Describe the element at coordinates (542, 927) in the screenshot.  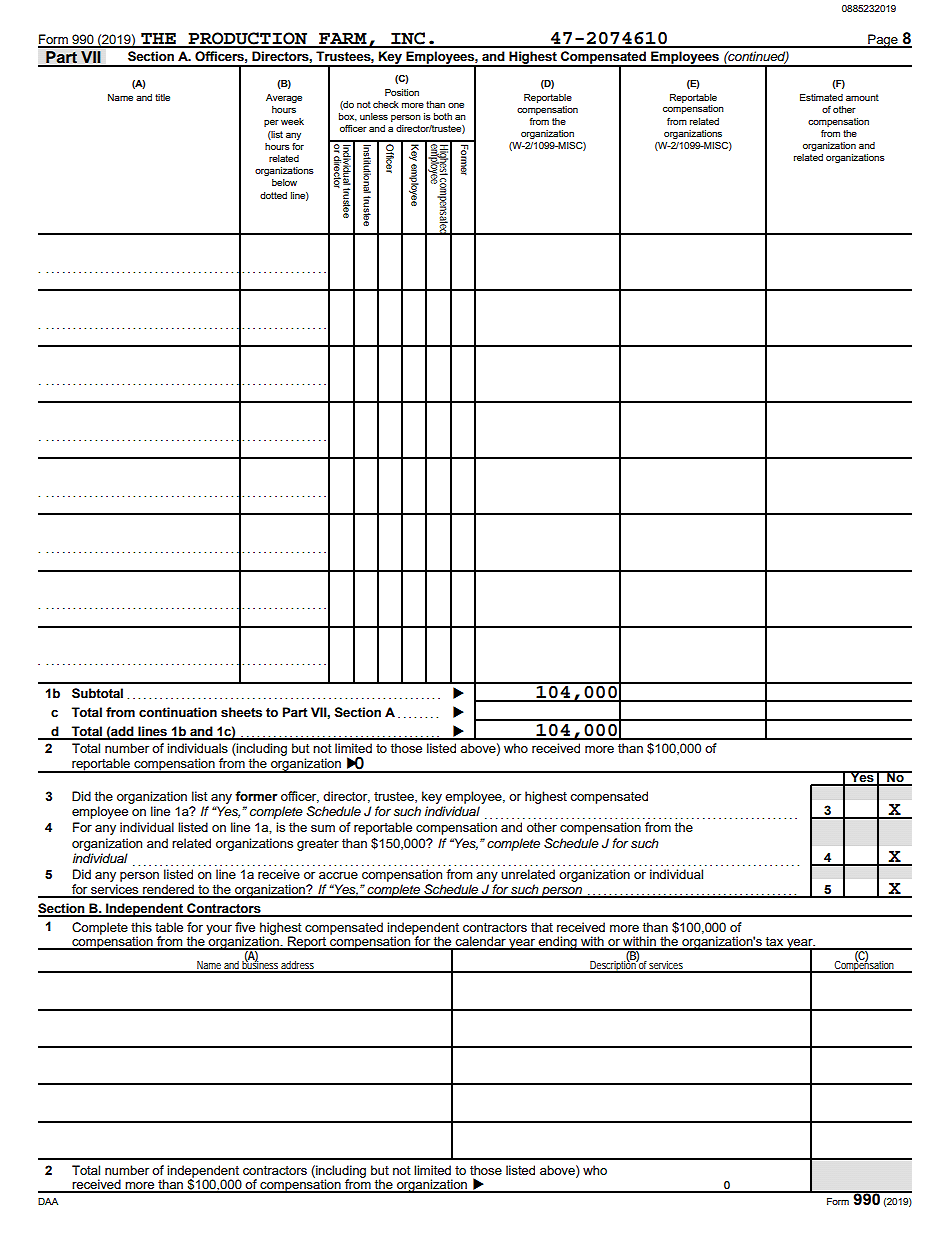
I see `that` at that location.
